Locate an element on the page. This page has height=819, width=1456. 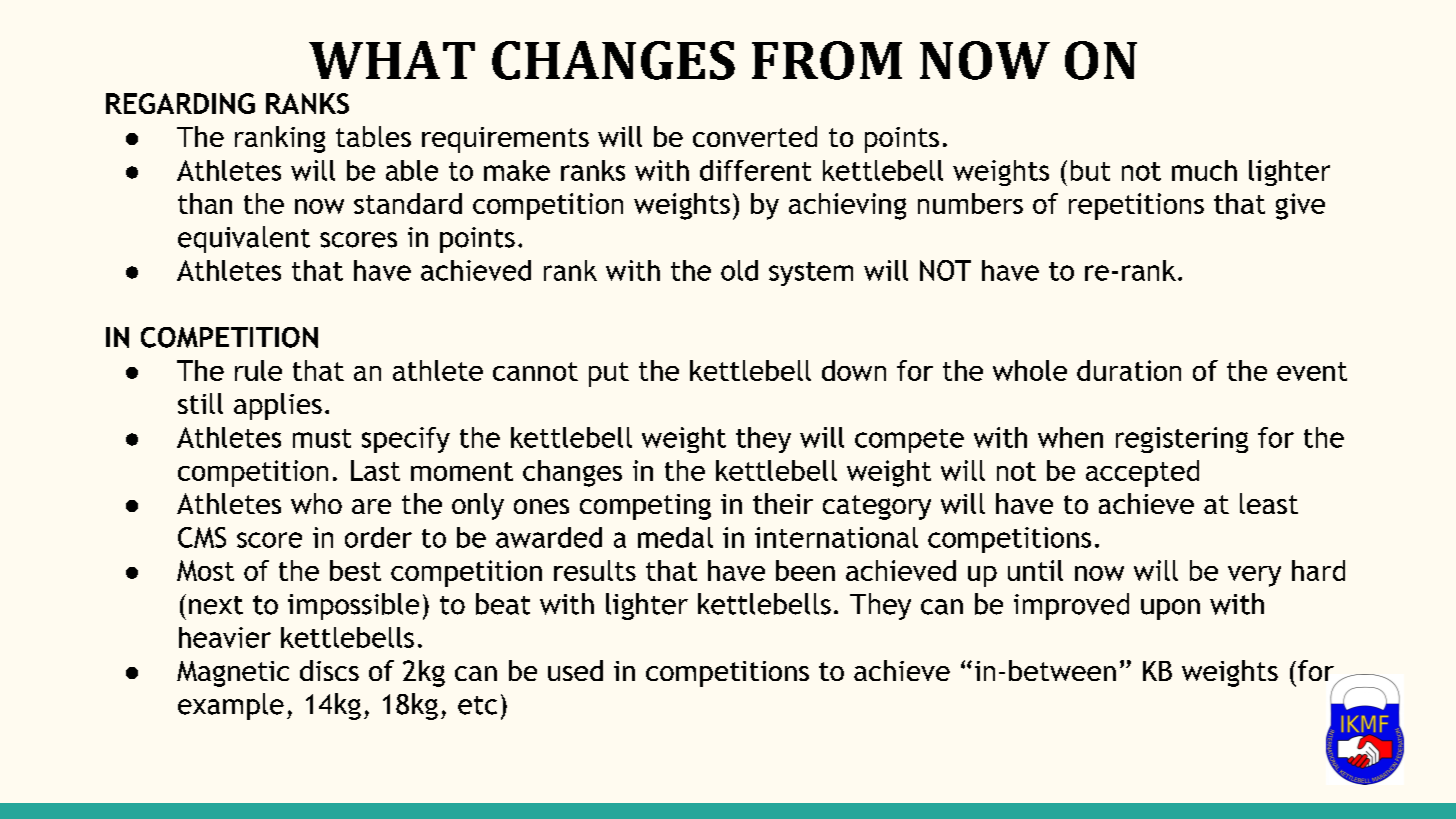
registering is located at coordinates (1182, 440).
